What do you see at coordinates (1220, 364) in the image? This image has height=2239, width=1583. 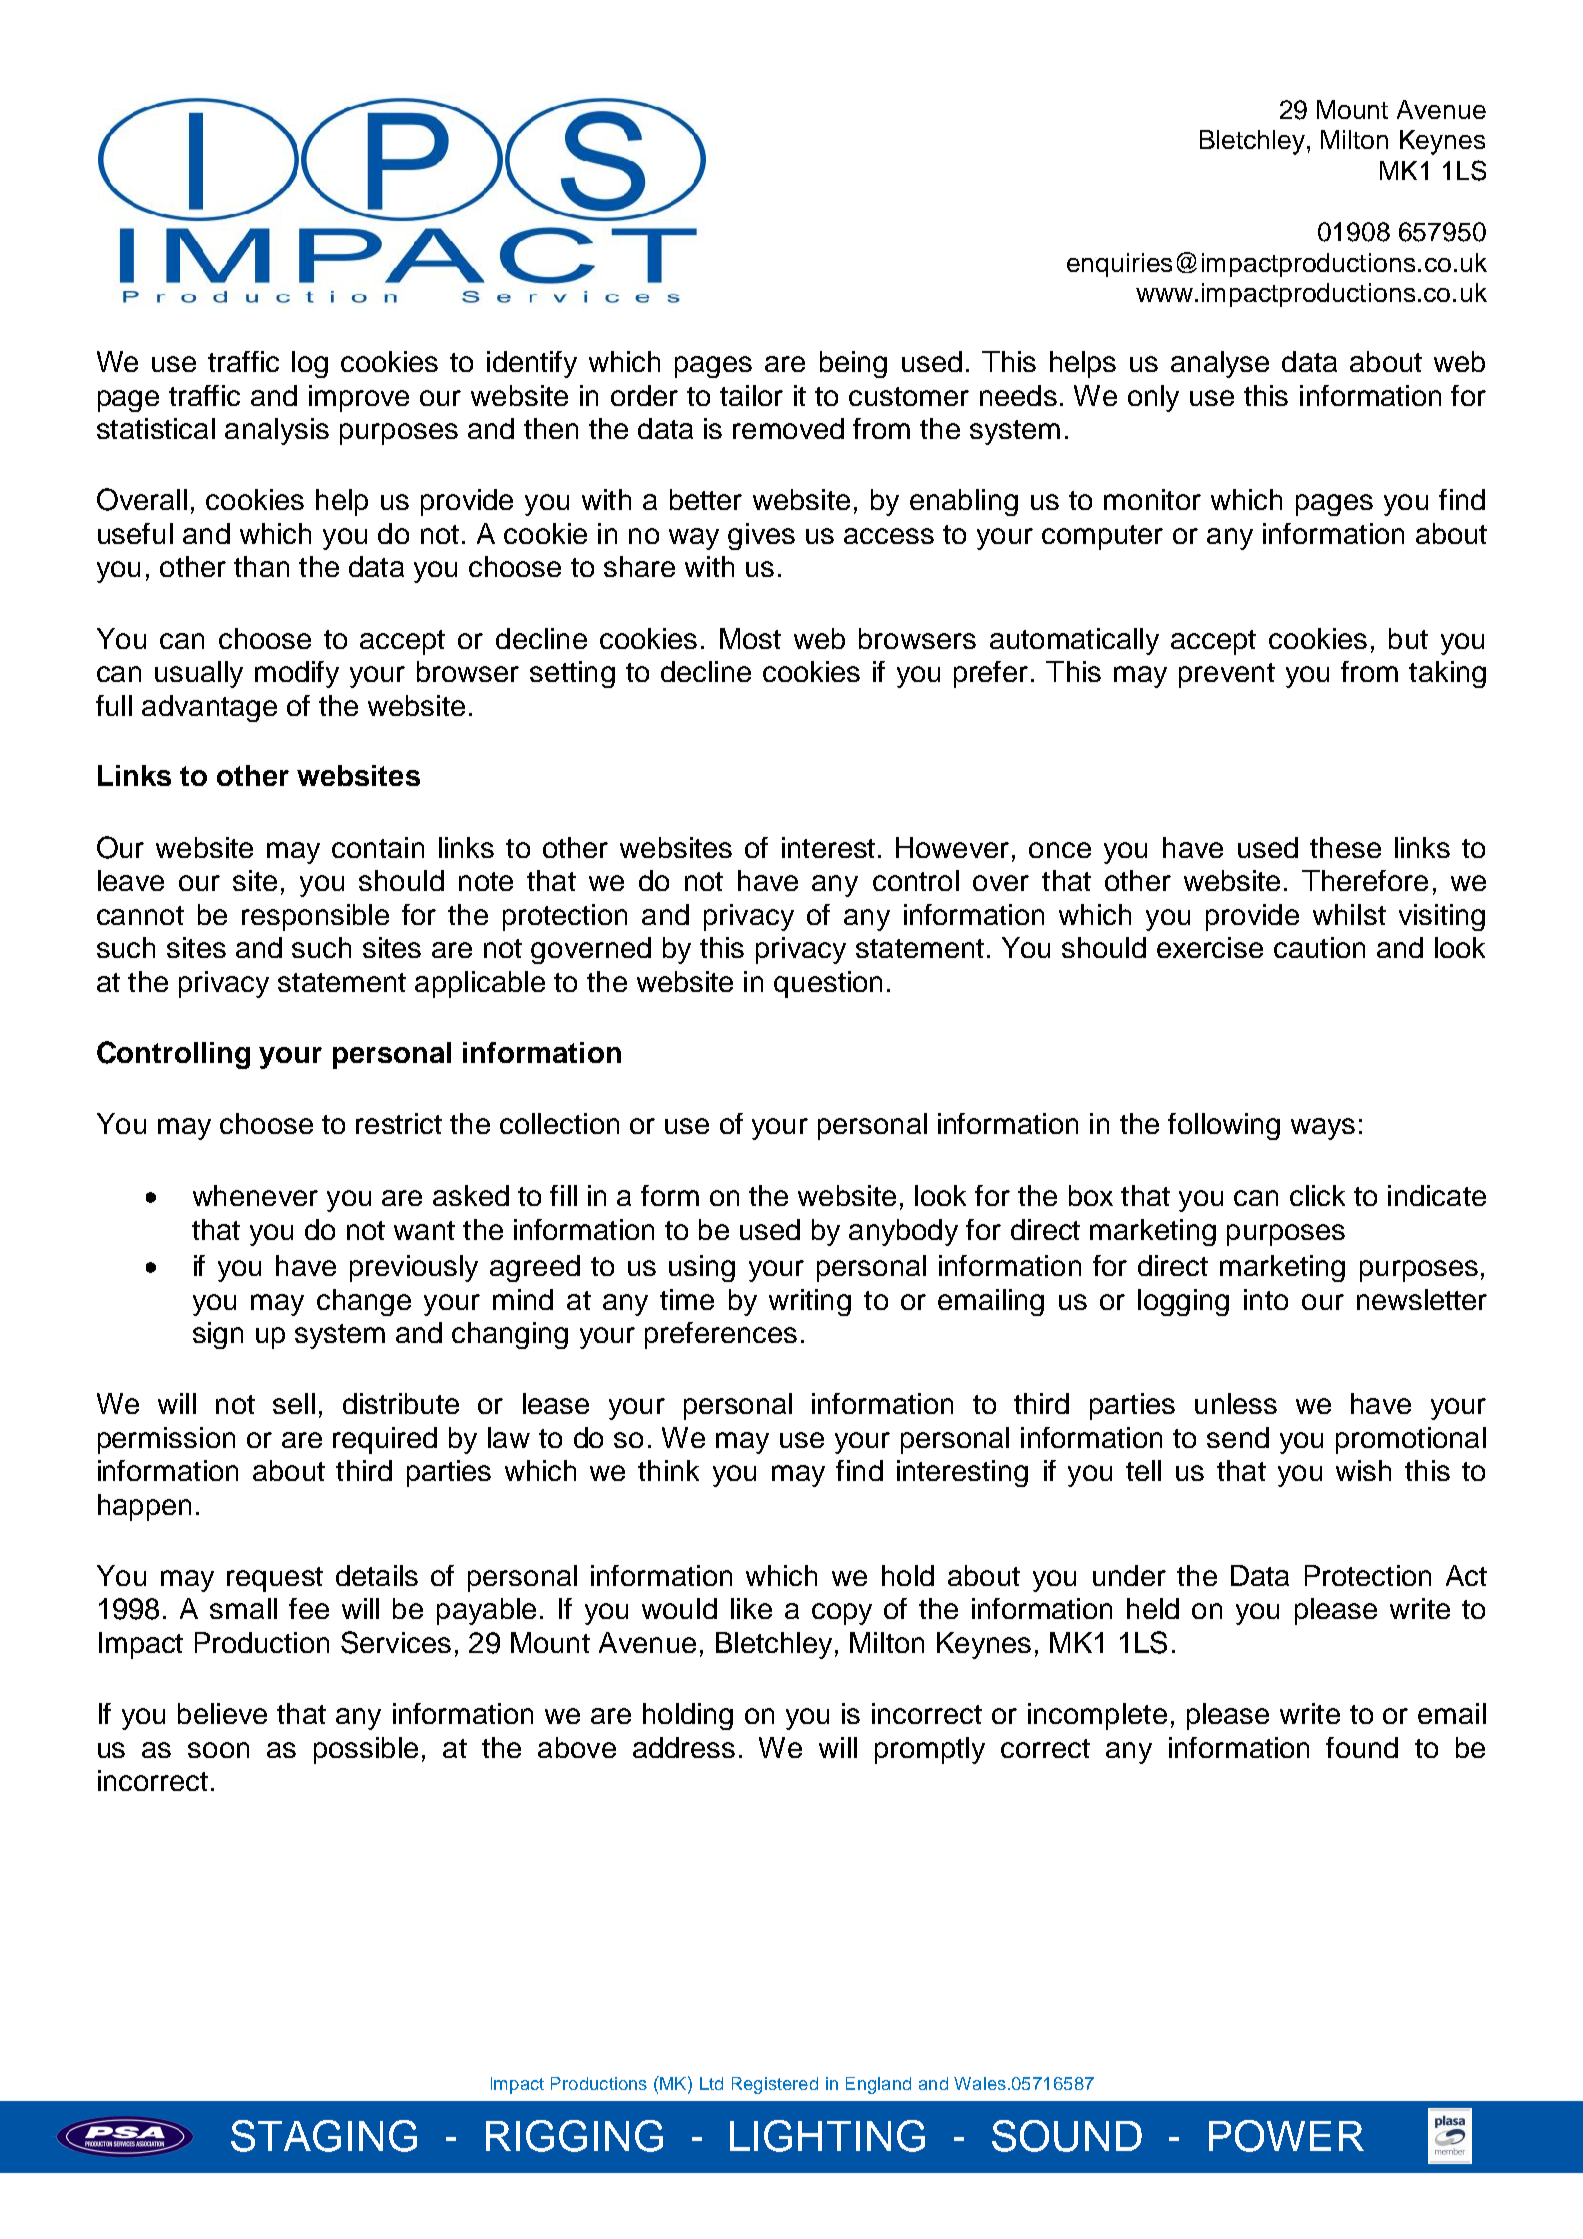 I see `analyse` at bounding box center [1220, 364].
